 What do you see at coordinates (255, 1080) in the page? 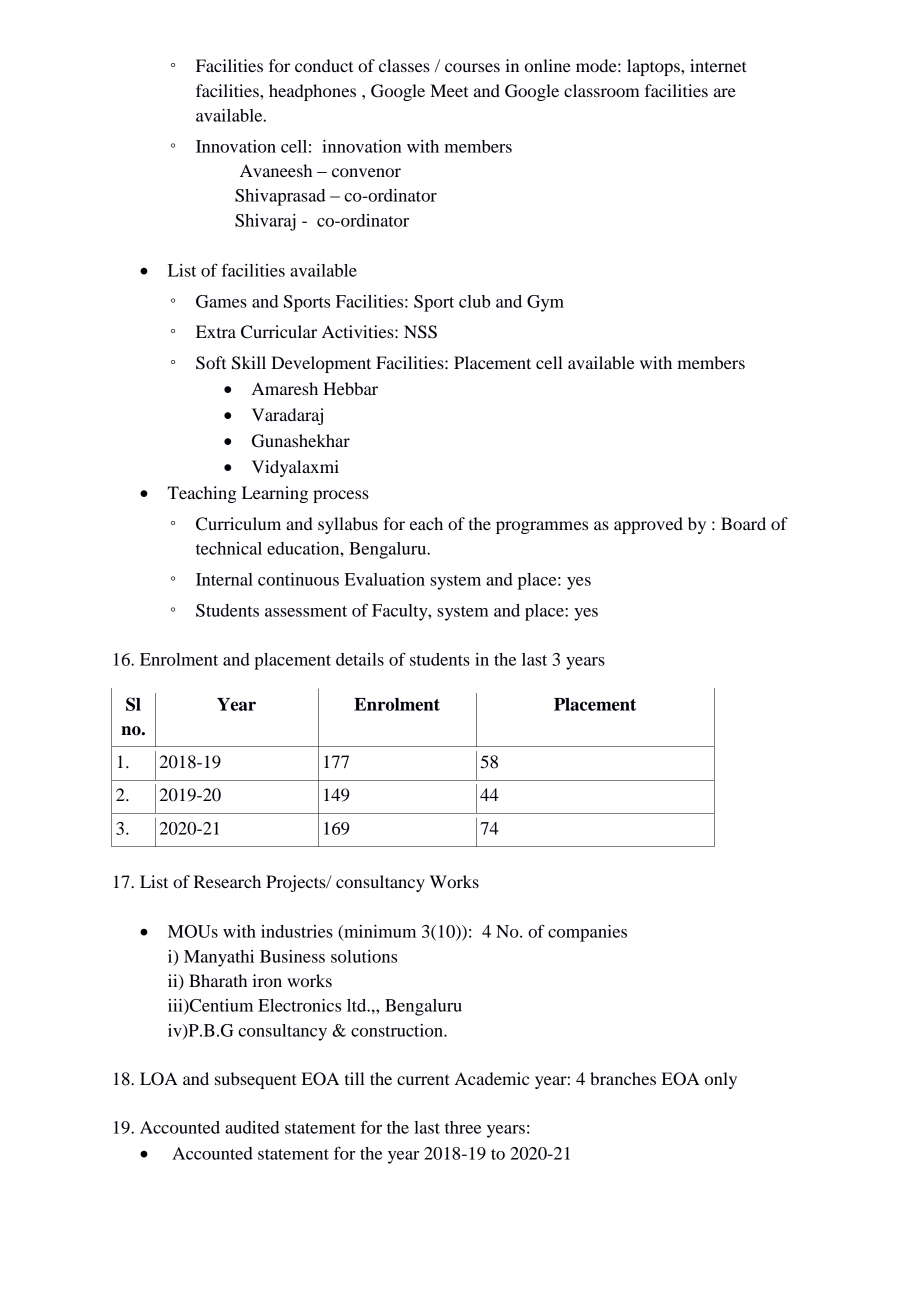
I see `subsequent` at bounding box center [255, 1080].
